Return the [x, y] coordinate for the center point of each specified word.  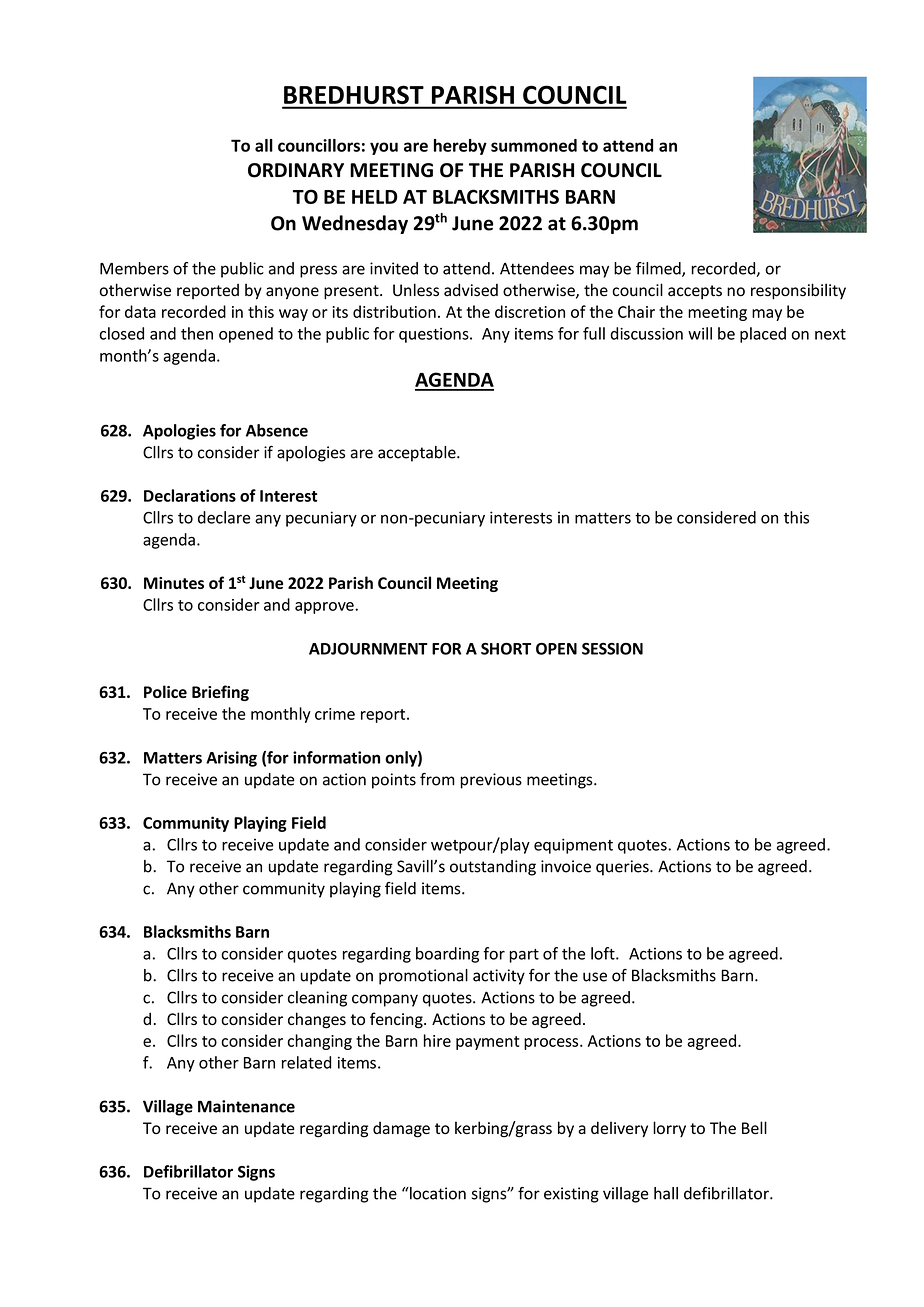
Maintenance [246, 1106]
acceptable [418, 454]
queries [623, 868]
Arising [231, 759]
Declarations [190, 495]
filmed [659, 269]
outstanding [493, 868]
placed [763, 335]
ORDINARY [296, 170]
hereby [460, 147]
